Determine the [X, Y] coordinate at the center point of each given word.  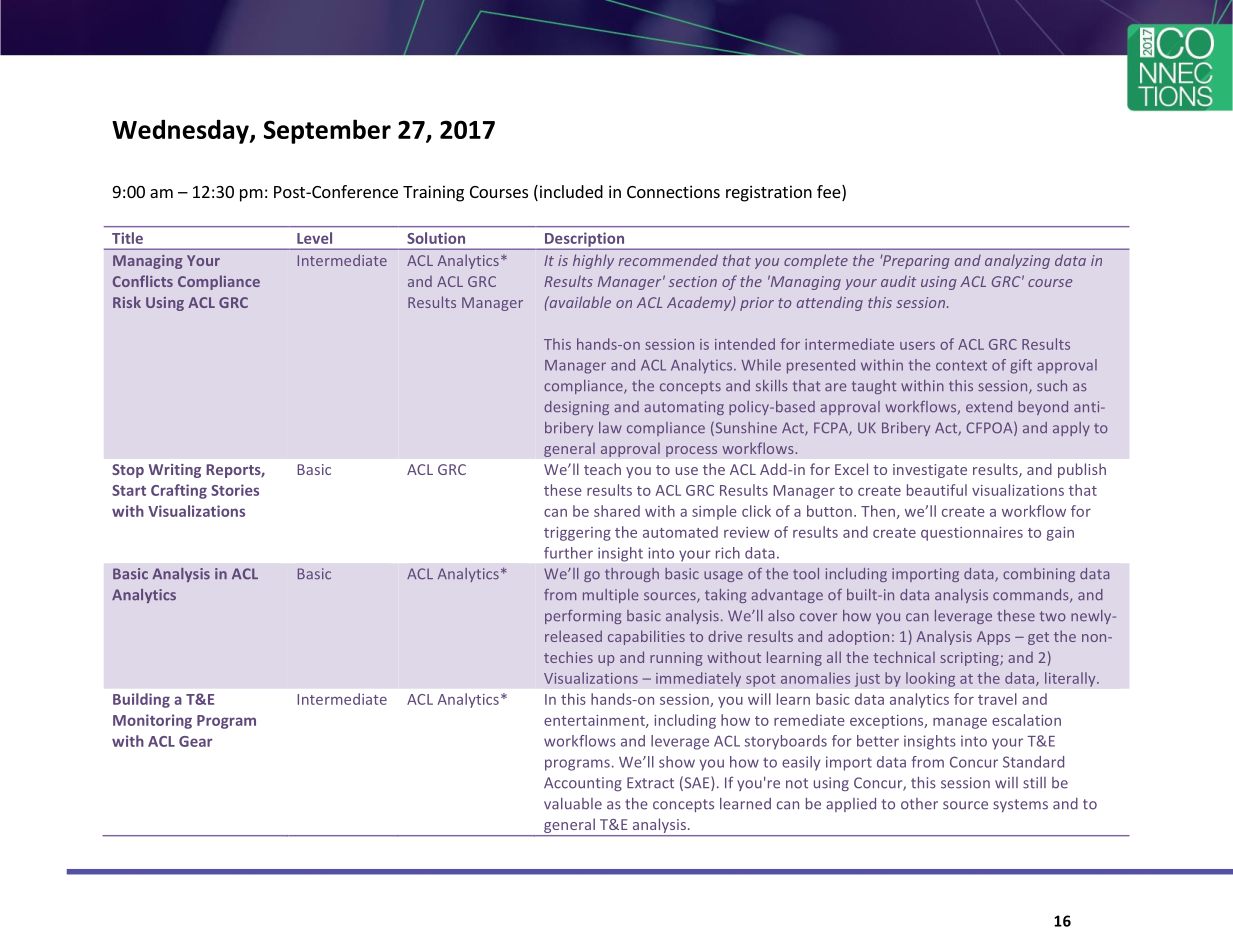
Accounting [583, 784]
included [571, 191]
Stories [235, 490]
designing [576, 408]
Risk [127, 302]
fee [830, 193]
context [961, 365]
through [632, 575]
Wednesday [181, 131]
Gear [195, 741]
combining [1039, 575]
